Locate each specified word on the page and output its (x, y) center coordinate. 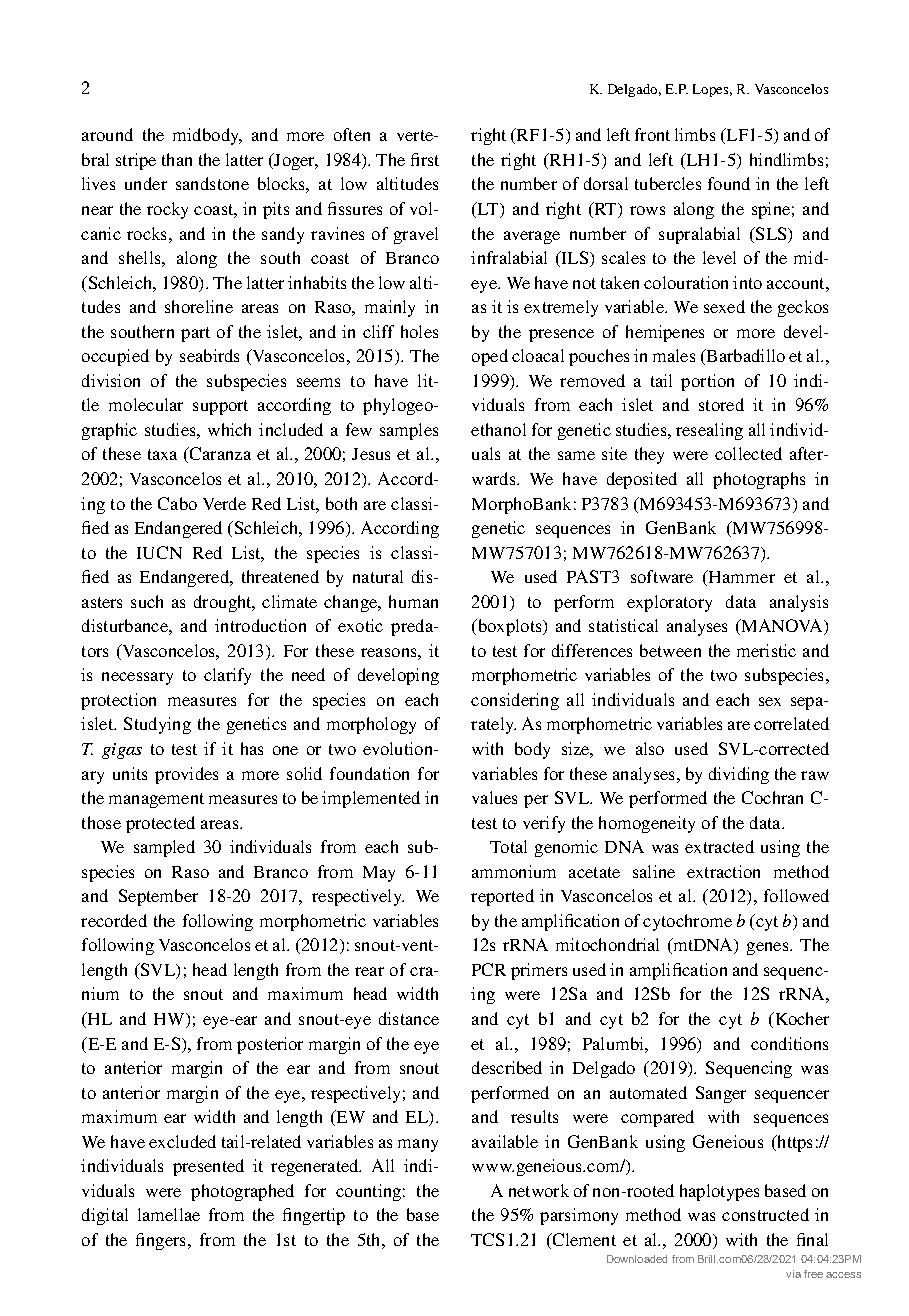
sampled (164, 848)
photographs (759, 480)
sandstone (212, 183)
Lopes (712, 90)
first (425, 159)
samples (409, 431)
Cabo (177, 503)
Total (508, 846)
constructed (765, 1214)
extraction (723, 871)
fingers (160, 1241)
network (539, 1190)
